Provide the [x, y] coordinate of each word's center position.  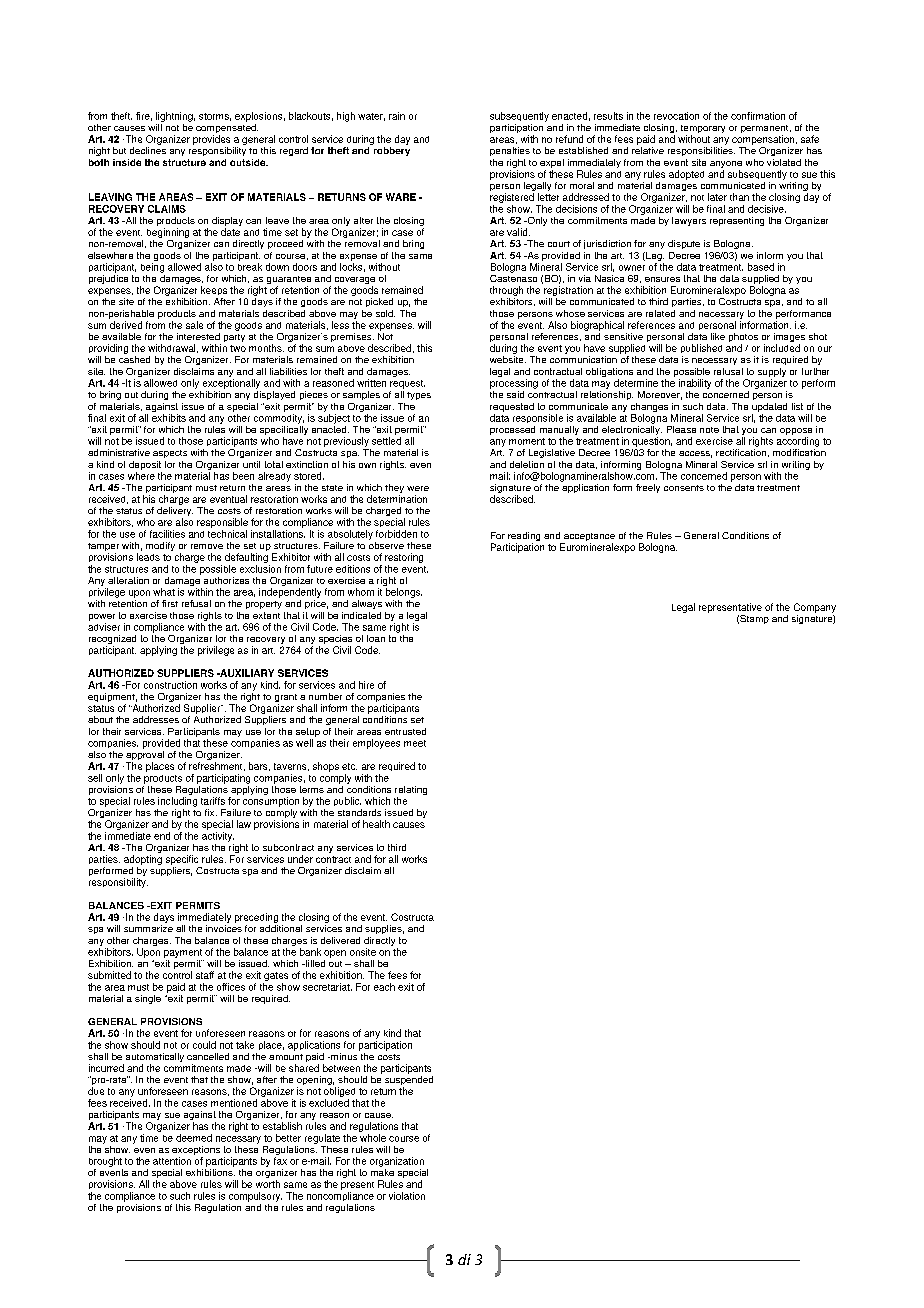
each [384, 987]
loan [376, 638]
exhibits [169, 418]
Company [815, 608]
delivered [340, 940]
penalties [510, 151]
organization [397, 1162]
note [709, 430]
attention [172, 1161]
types [419, 396]
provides [211, 140]
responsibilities [701, 151]
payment [183, 953]
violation [407, 1196]
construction [170, 685]
